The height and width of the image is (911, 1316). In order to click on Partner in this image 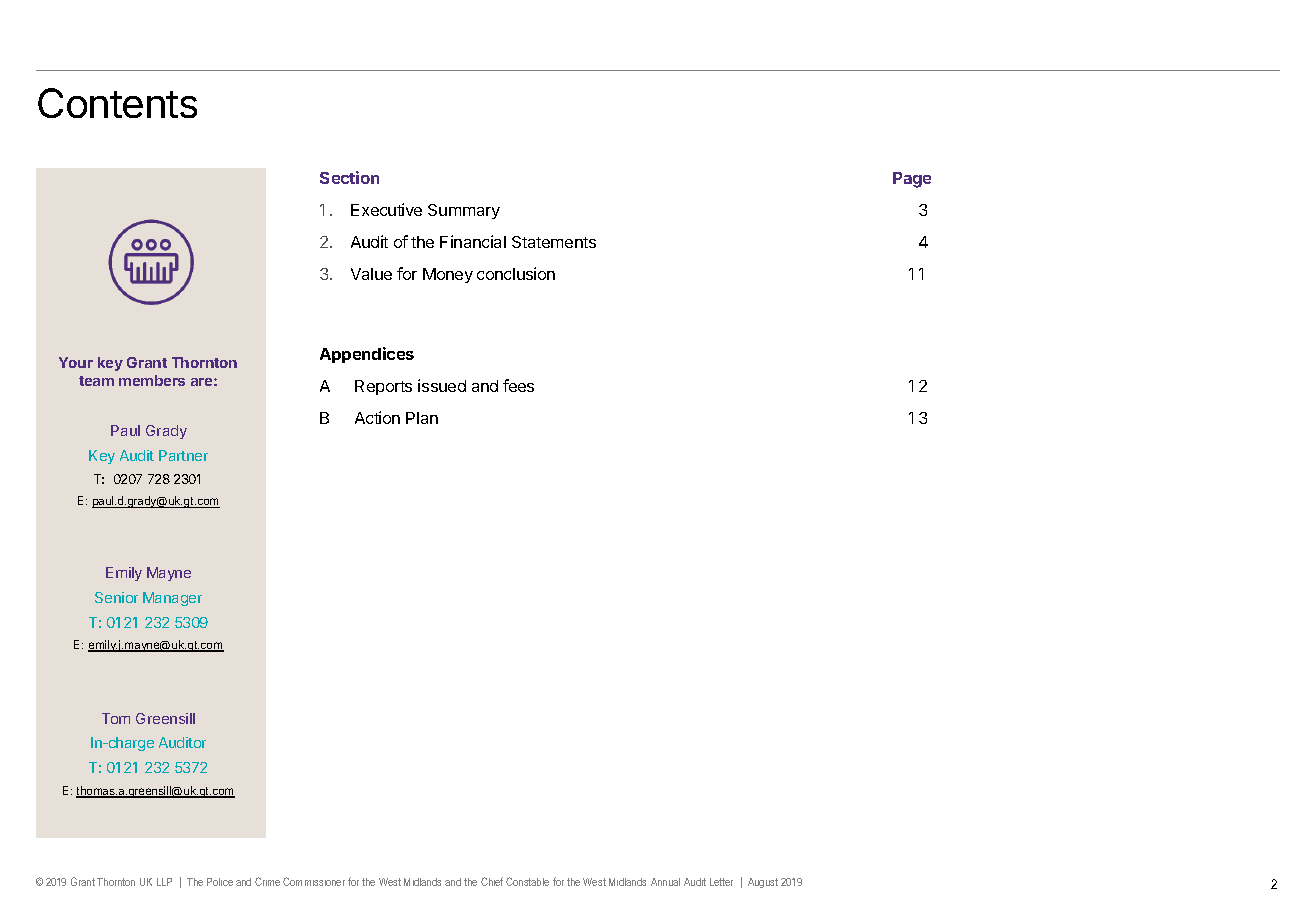, I will do `click(183, 455)`.
